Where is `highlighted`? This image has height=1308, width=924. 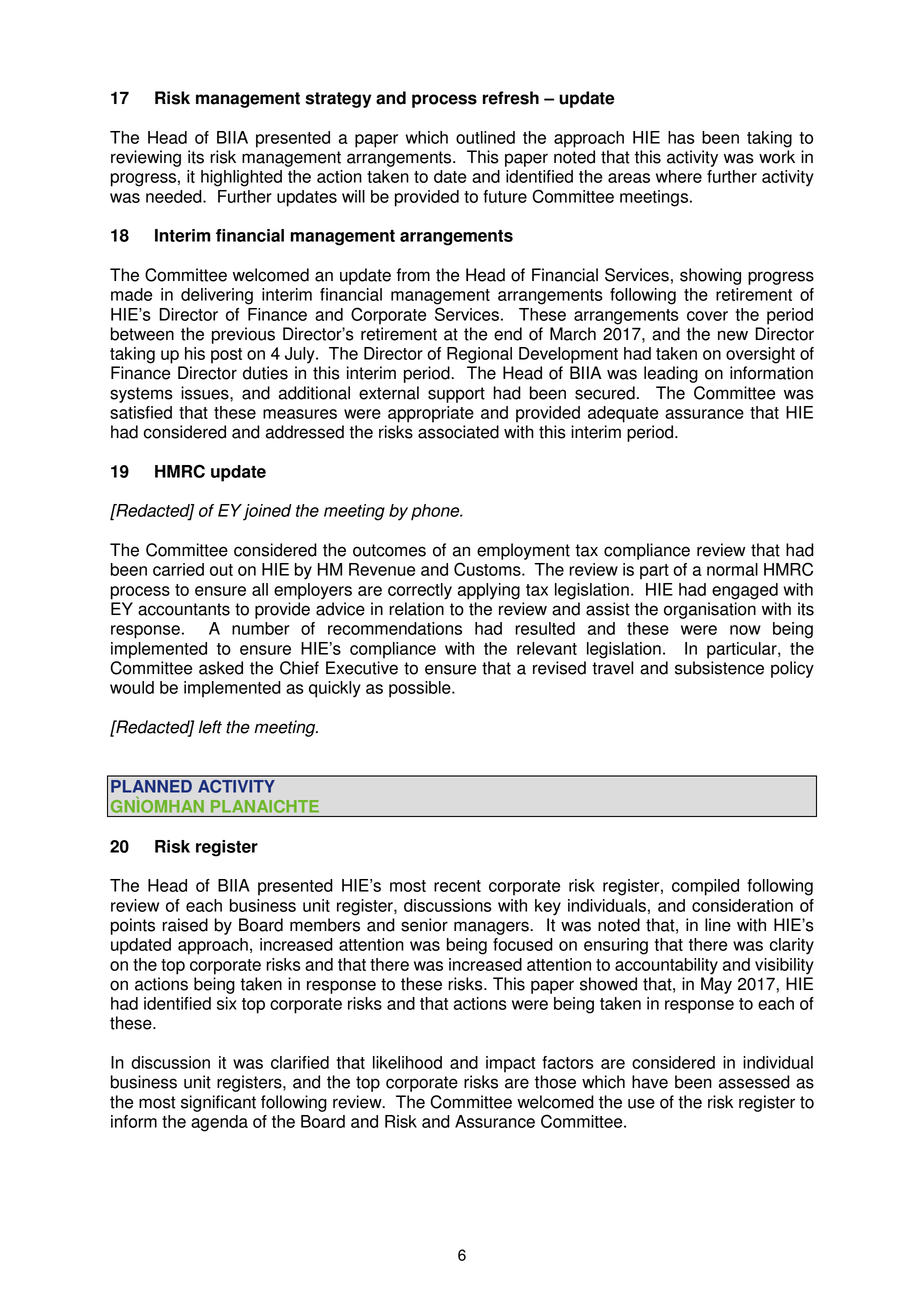
highlighted is located at coordinates (241, 178).
